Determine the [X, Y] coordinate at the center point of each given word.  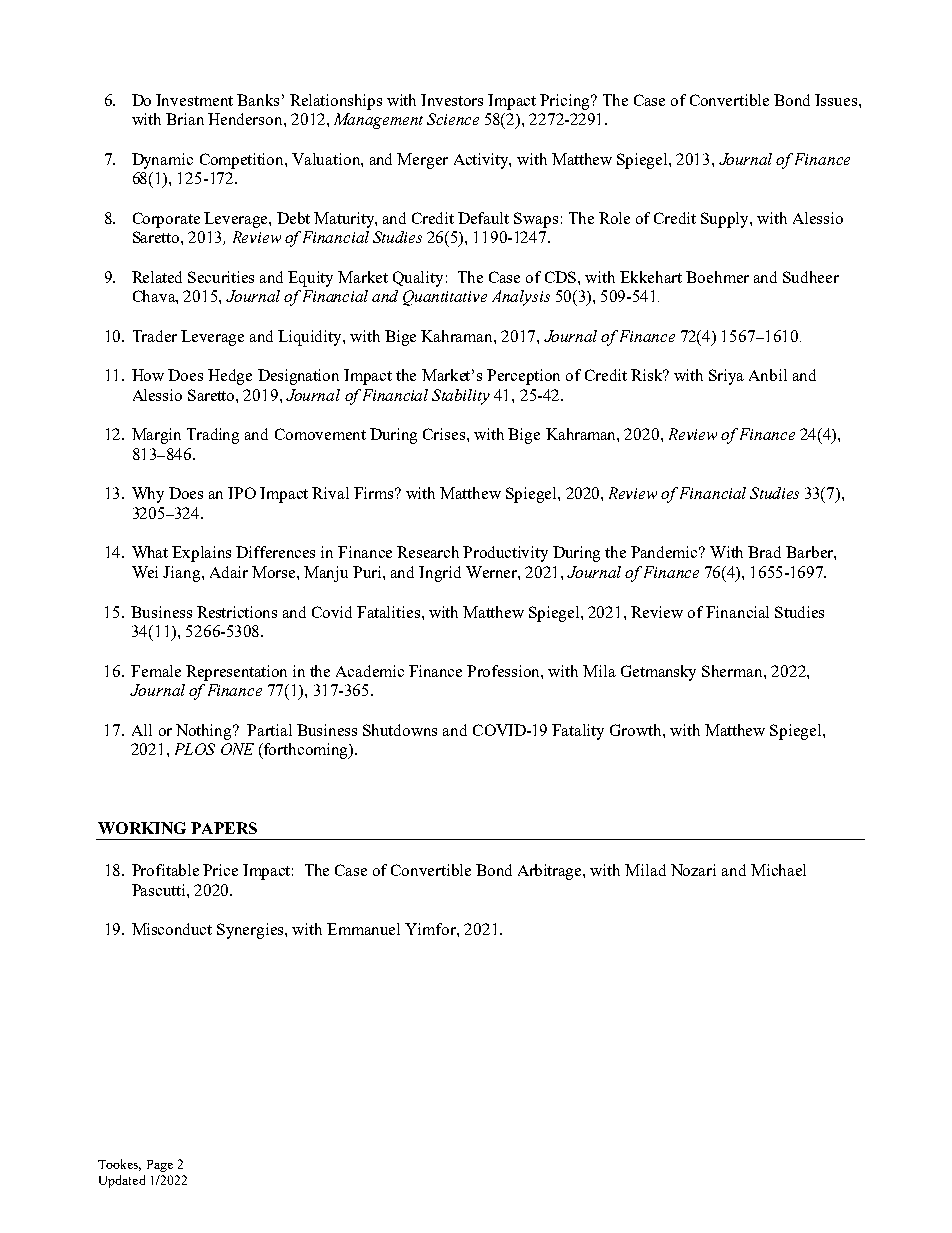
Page [160, 1166]
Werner [492, 572]
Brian [185, 119]
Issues [836, 100]
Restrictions [237, 612]
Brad [764, 552]
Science [453, 119]
